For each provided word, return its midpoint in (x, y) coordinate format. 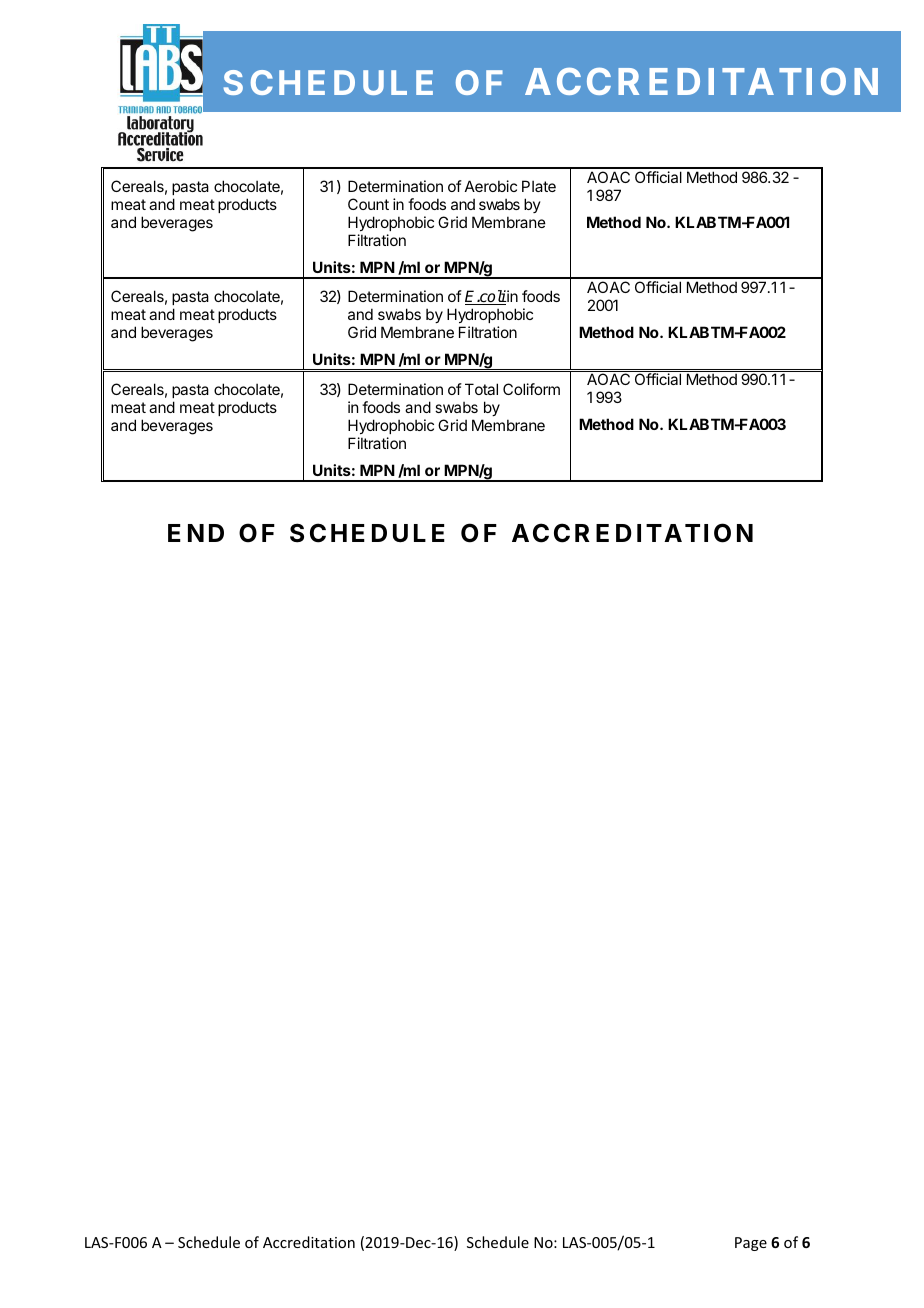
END (196, 533)
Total (481, 389)
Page (751, 1244)
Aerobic (491, 186)
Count (368, 204)
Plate (539, 186)
